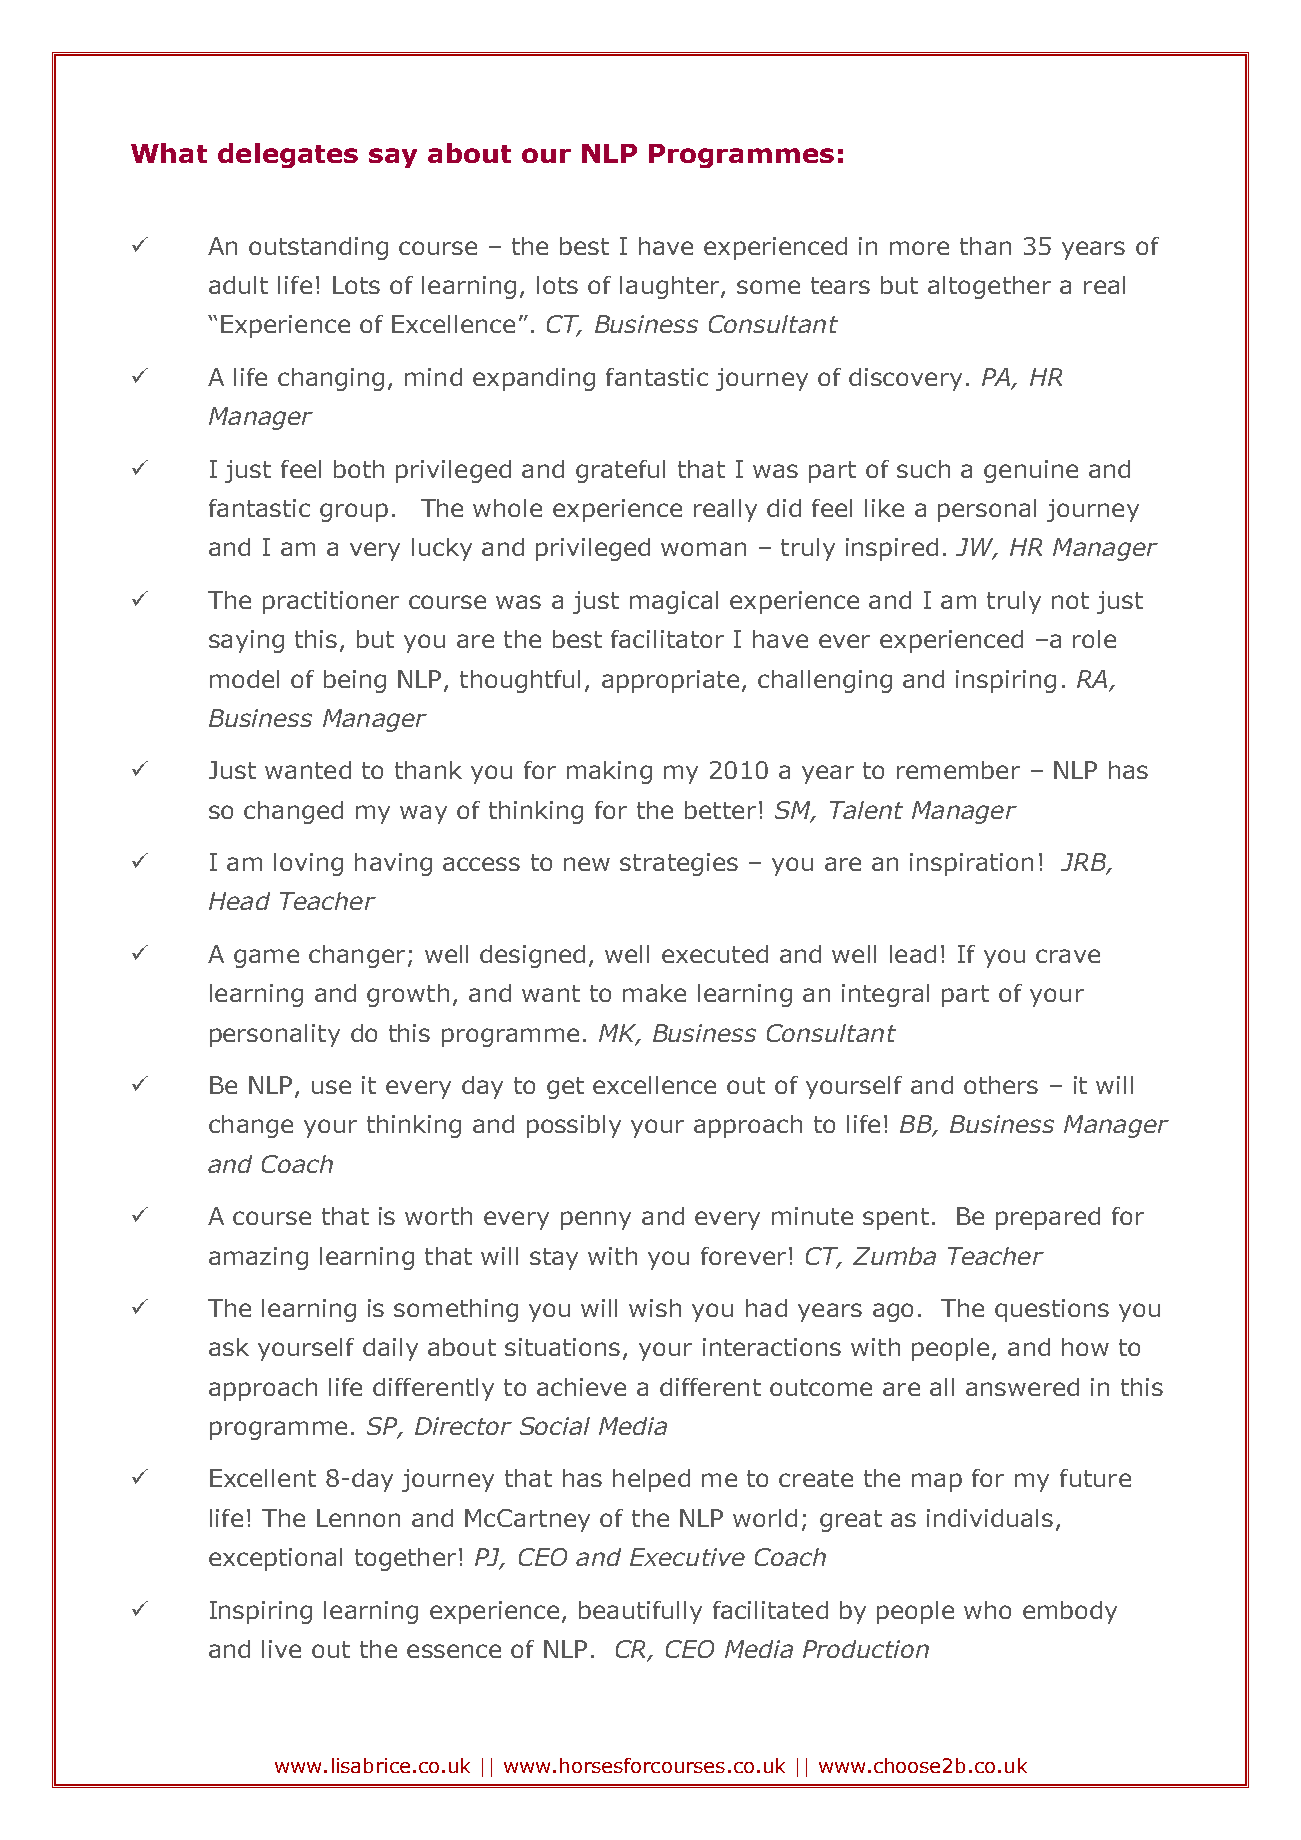 This page has width=1301, height=1840. Describe the element at coordinates (239, 901) in the page. I see `Head` at that location.
